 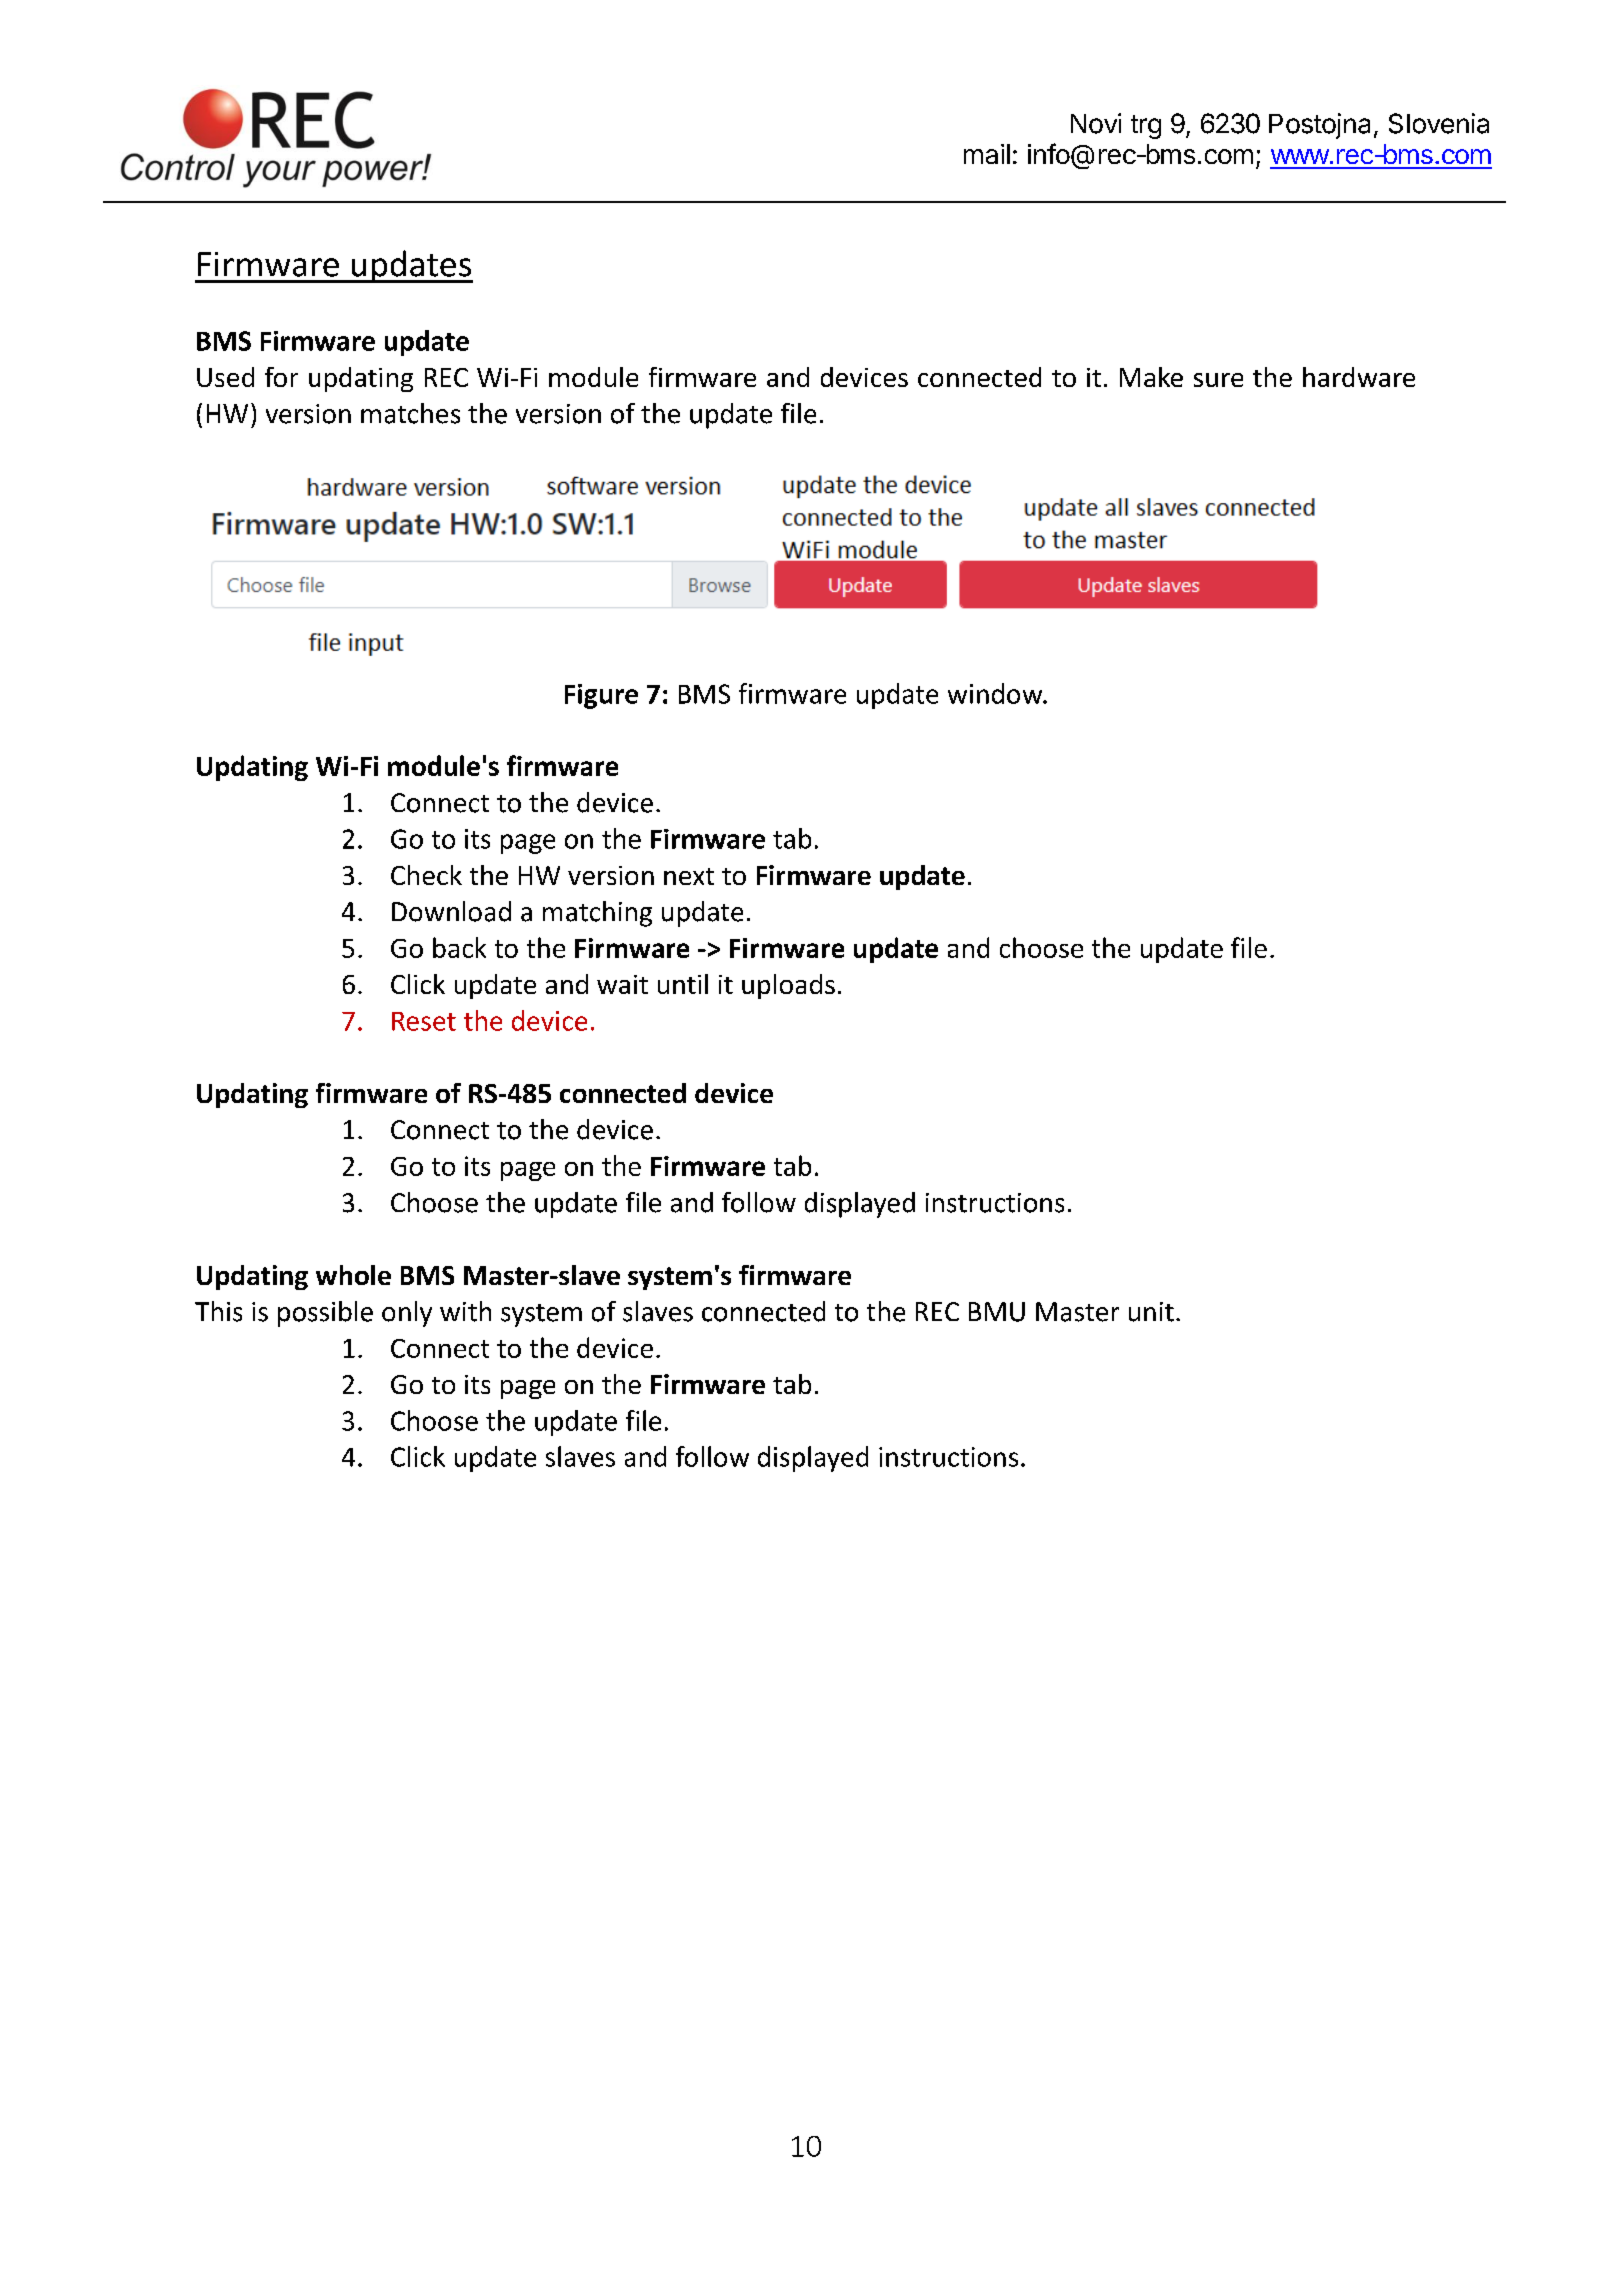 What do you see at coordinates (597, 914) in the page?
I see `matching` at bounding box center [597, 914].
